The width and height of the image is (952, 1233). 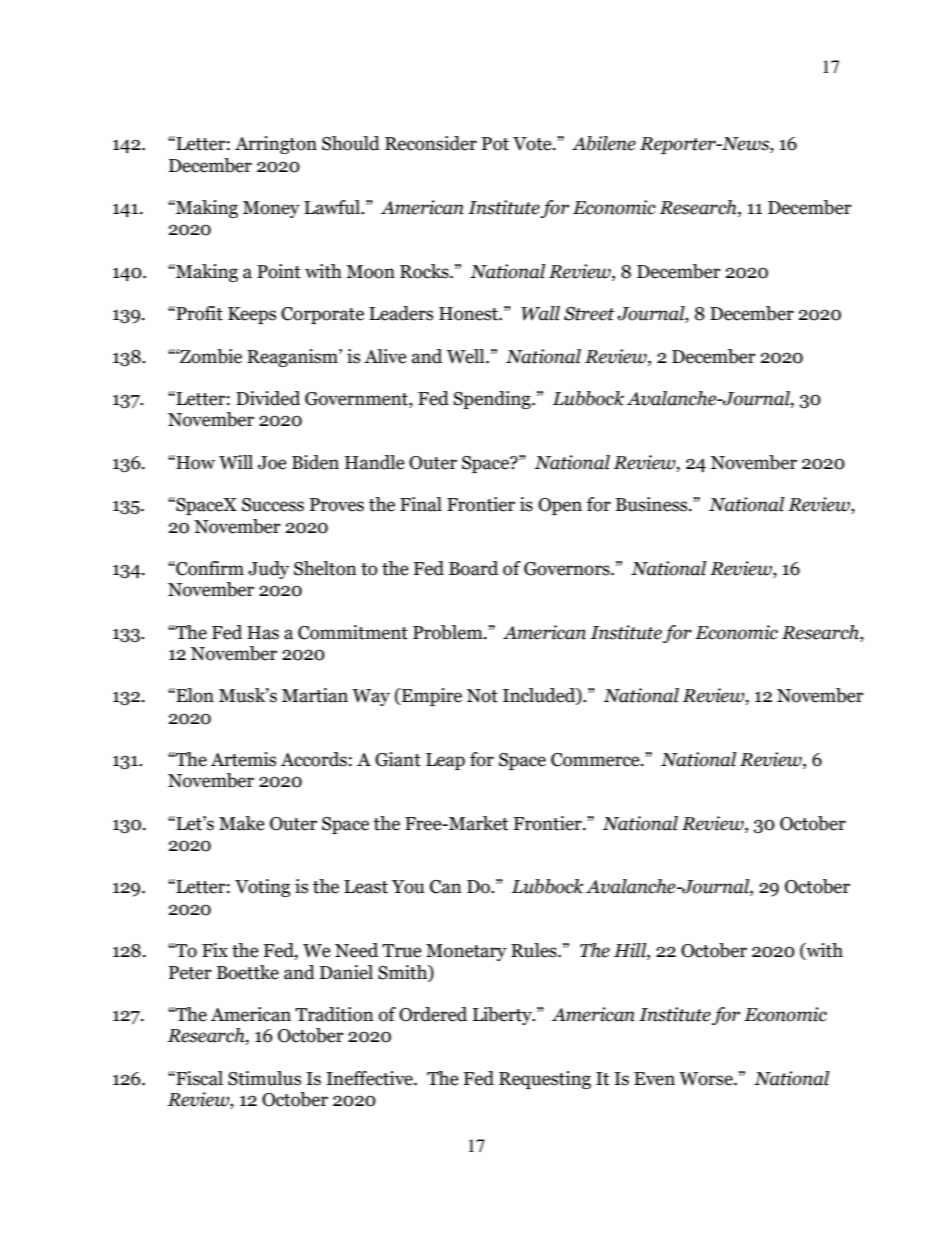 I want to click on Has, so click(x=263, y=633).
